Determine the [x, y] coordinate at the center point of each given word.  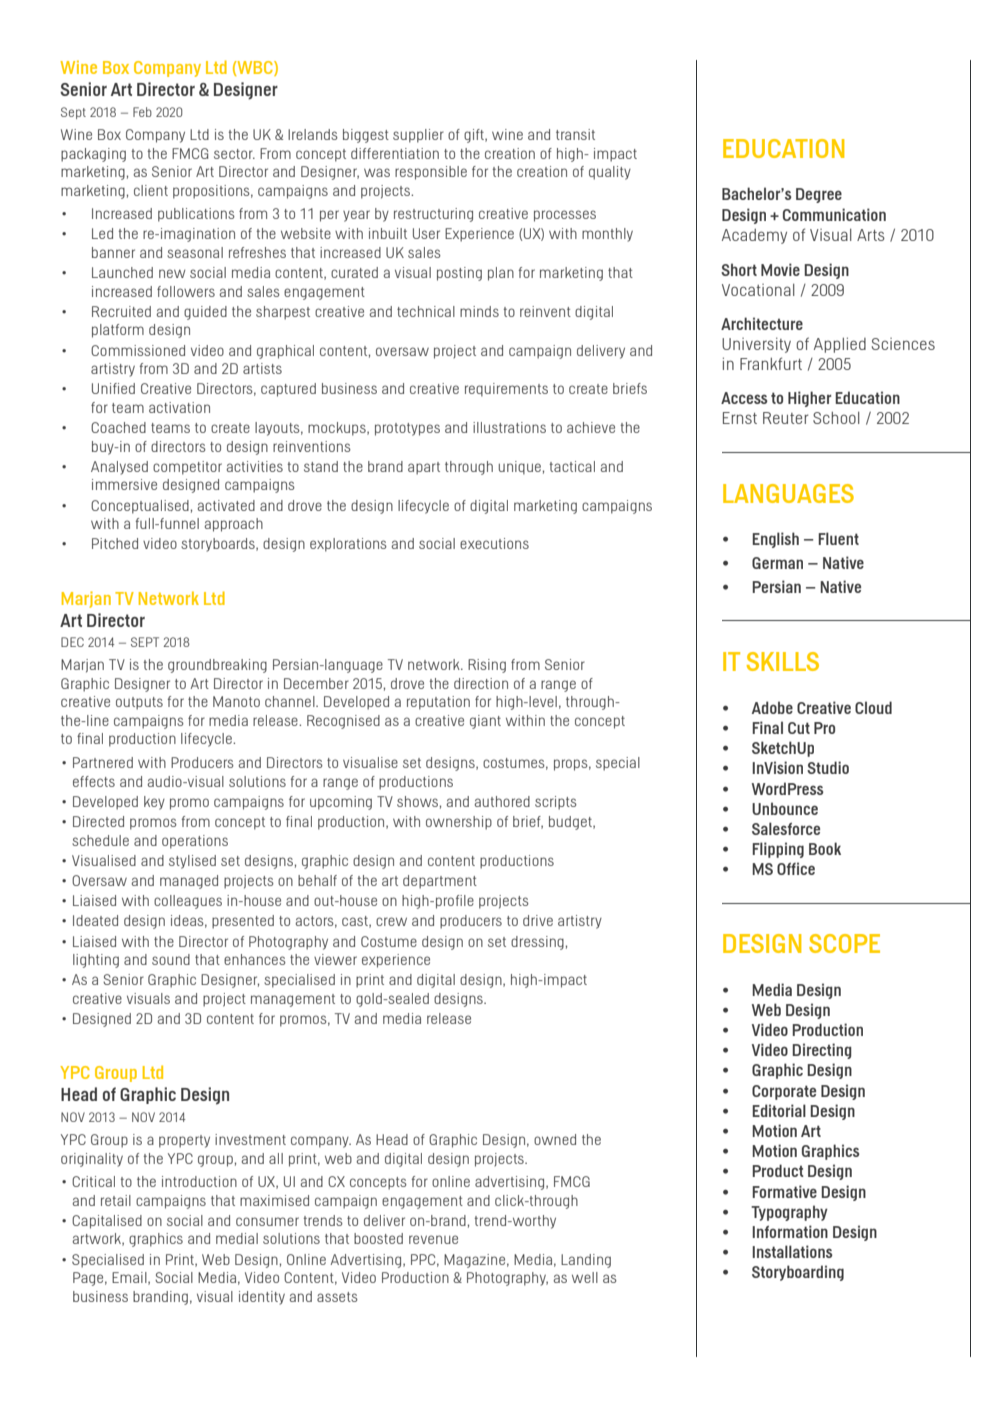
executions [494, 543]
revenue [433, 1239]
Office [796, 868]
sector [234, 154]
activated [226, 505]
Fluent [838, 538]
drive [538, 920]
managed [189, 882]
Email [130, 1278]
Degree [819, 195]
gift [475, 136]
